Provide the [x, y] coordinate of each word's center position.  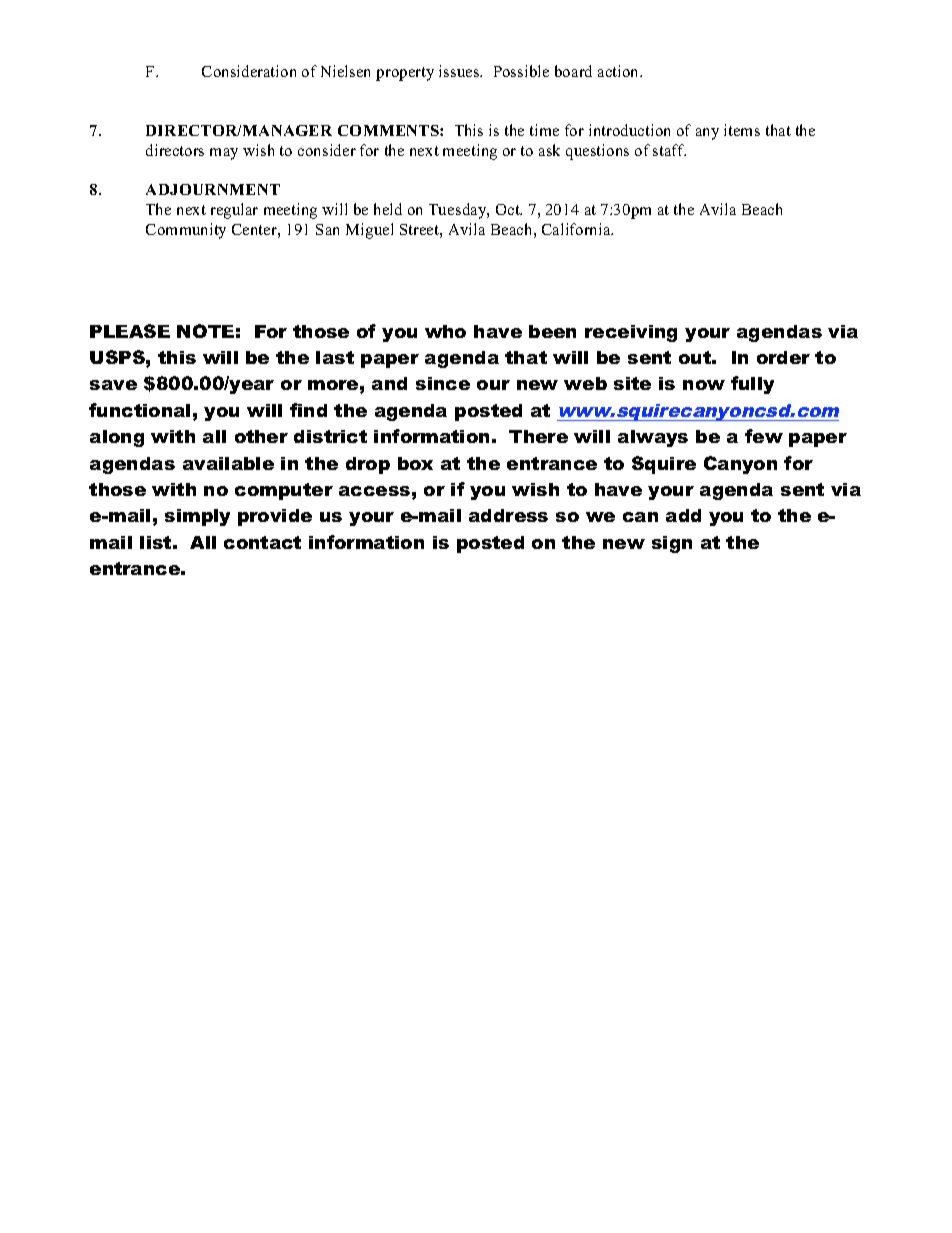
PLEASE [130, 331]
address [508, 515]
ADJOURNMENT [213, 189]
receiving [631, 333]
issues [460, 71]
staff [669, 150]
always [653, 438]
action [620, 71]
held [388, 209]
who [445, 331]
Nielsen [345, 71]
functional [139, 410]
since [443, 383]
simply [197, 517]
